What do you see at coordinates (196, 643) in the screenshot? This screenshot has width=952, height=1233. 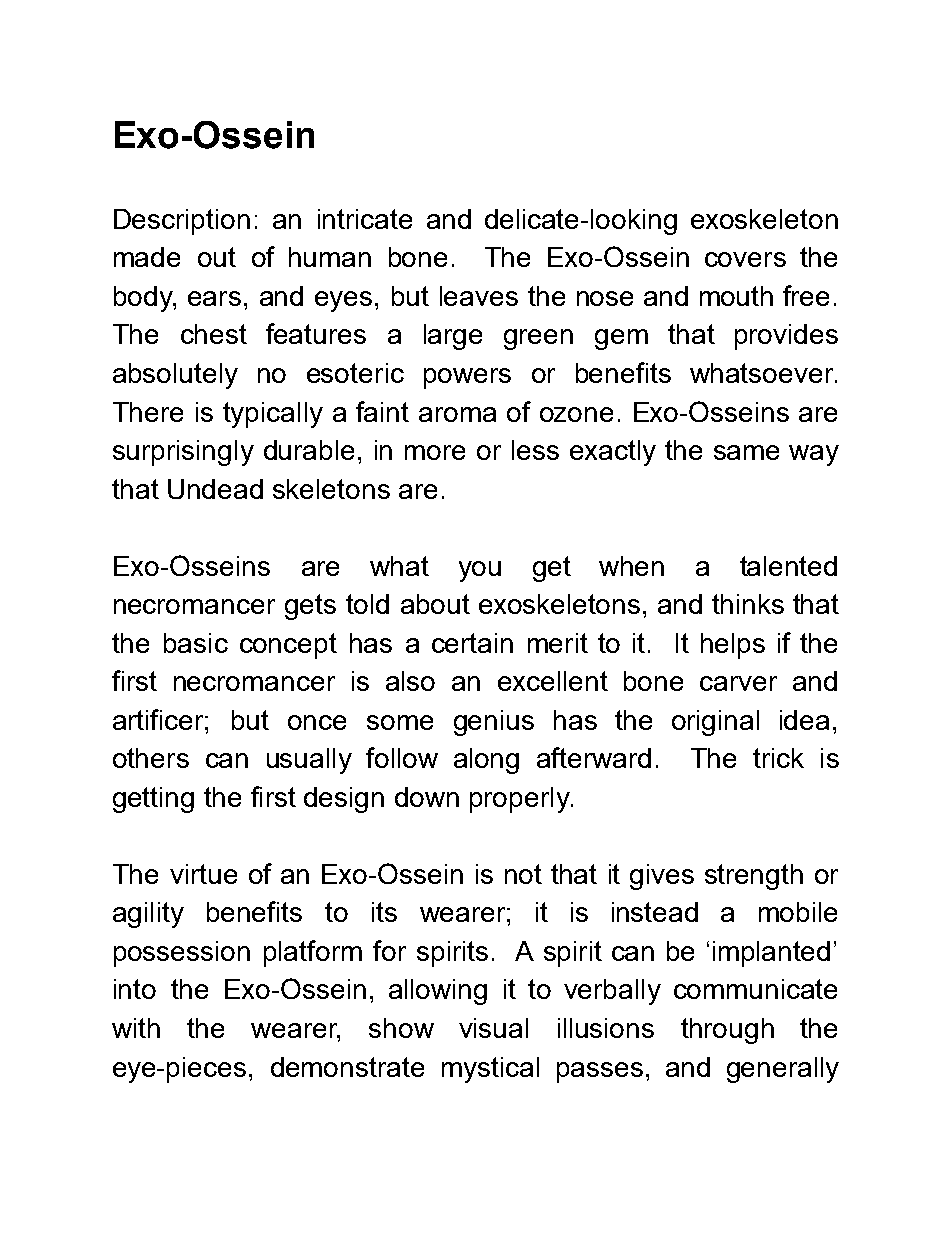 I see `basic` at bounding box center [196, 643].
